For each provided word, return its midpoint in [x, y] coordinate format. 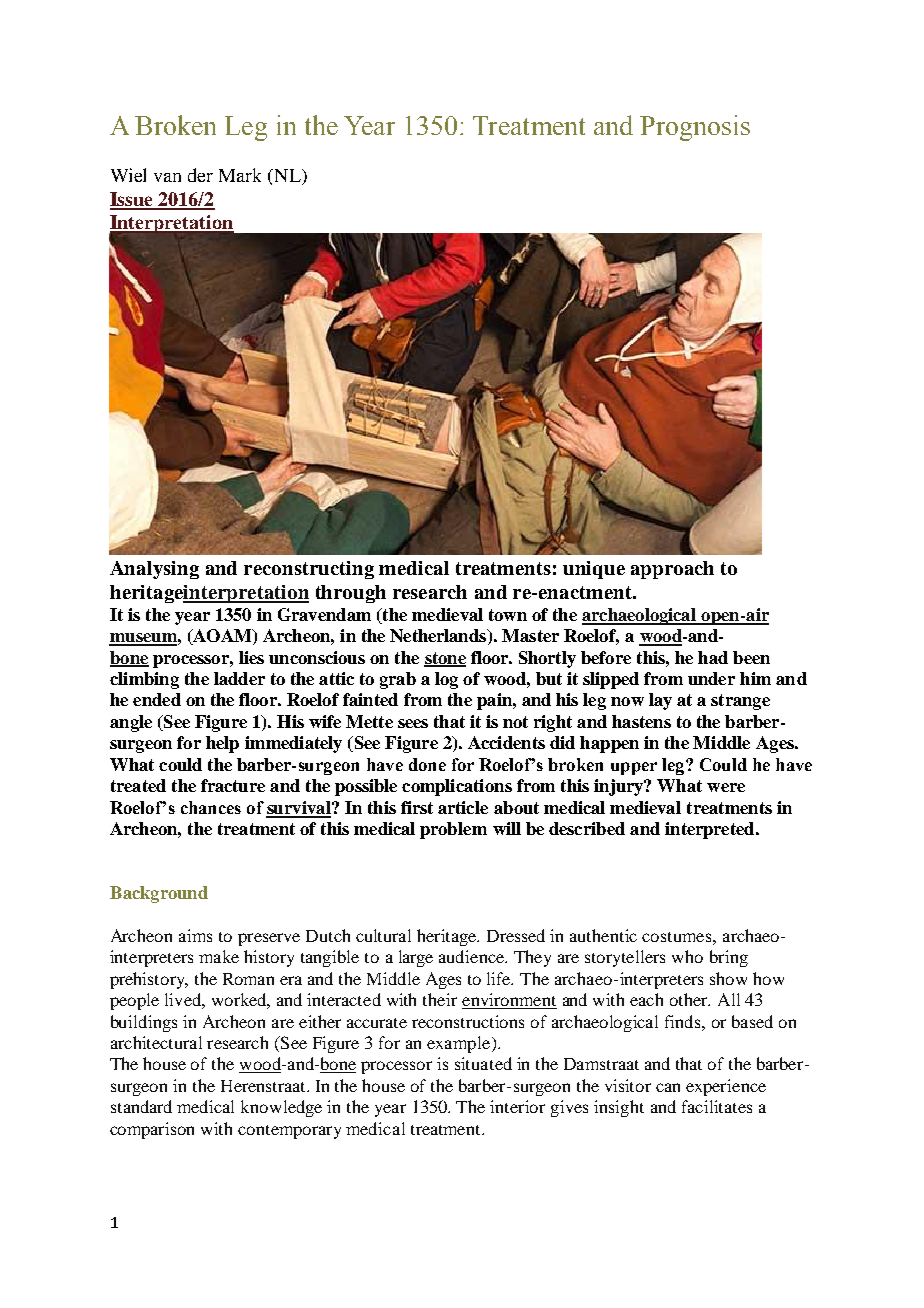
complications [457, 787]
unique [594, 570]
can [668, 1087]
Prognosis [695, 128]
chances [211, 807]
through [351, 594]
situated [483, 1063]
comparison [152, 1130]
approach [672, 570]
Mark [240, 175]
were [726, 787]
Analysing [154, 570]
